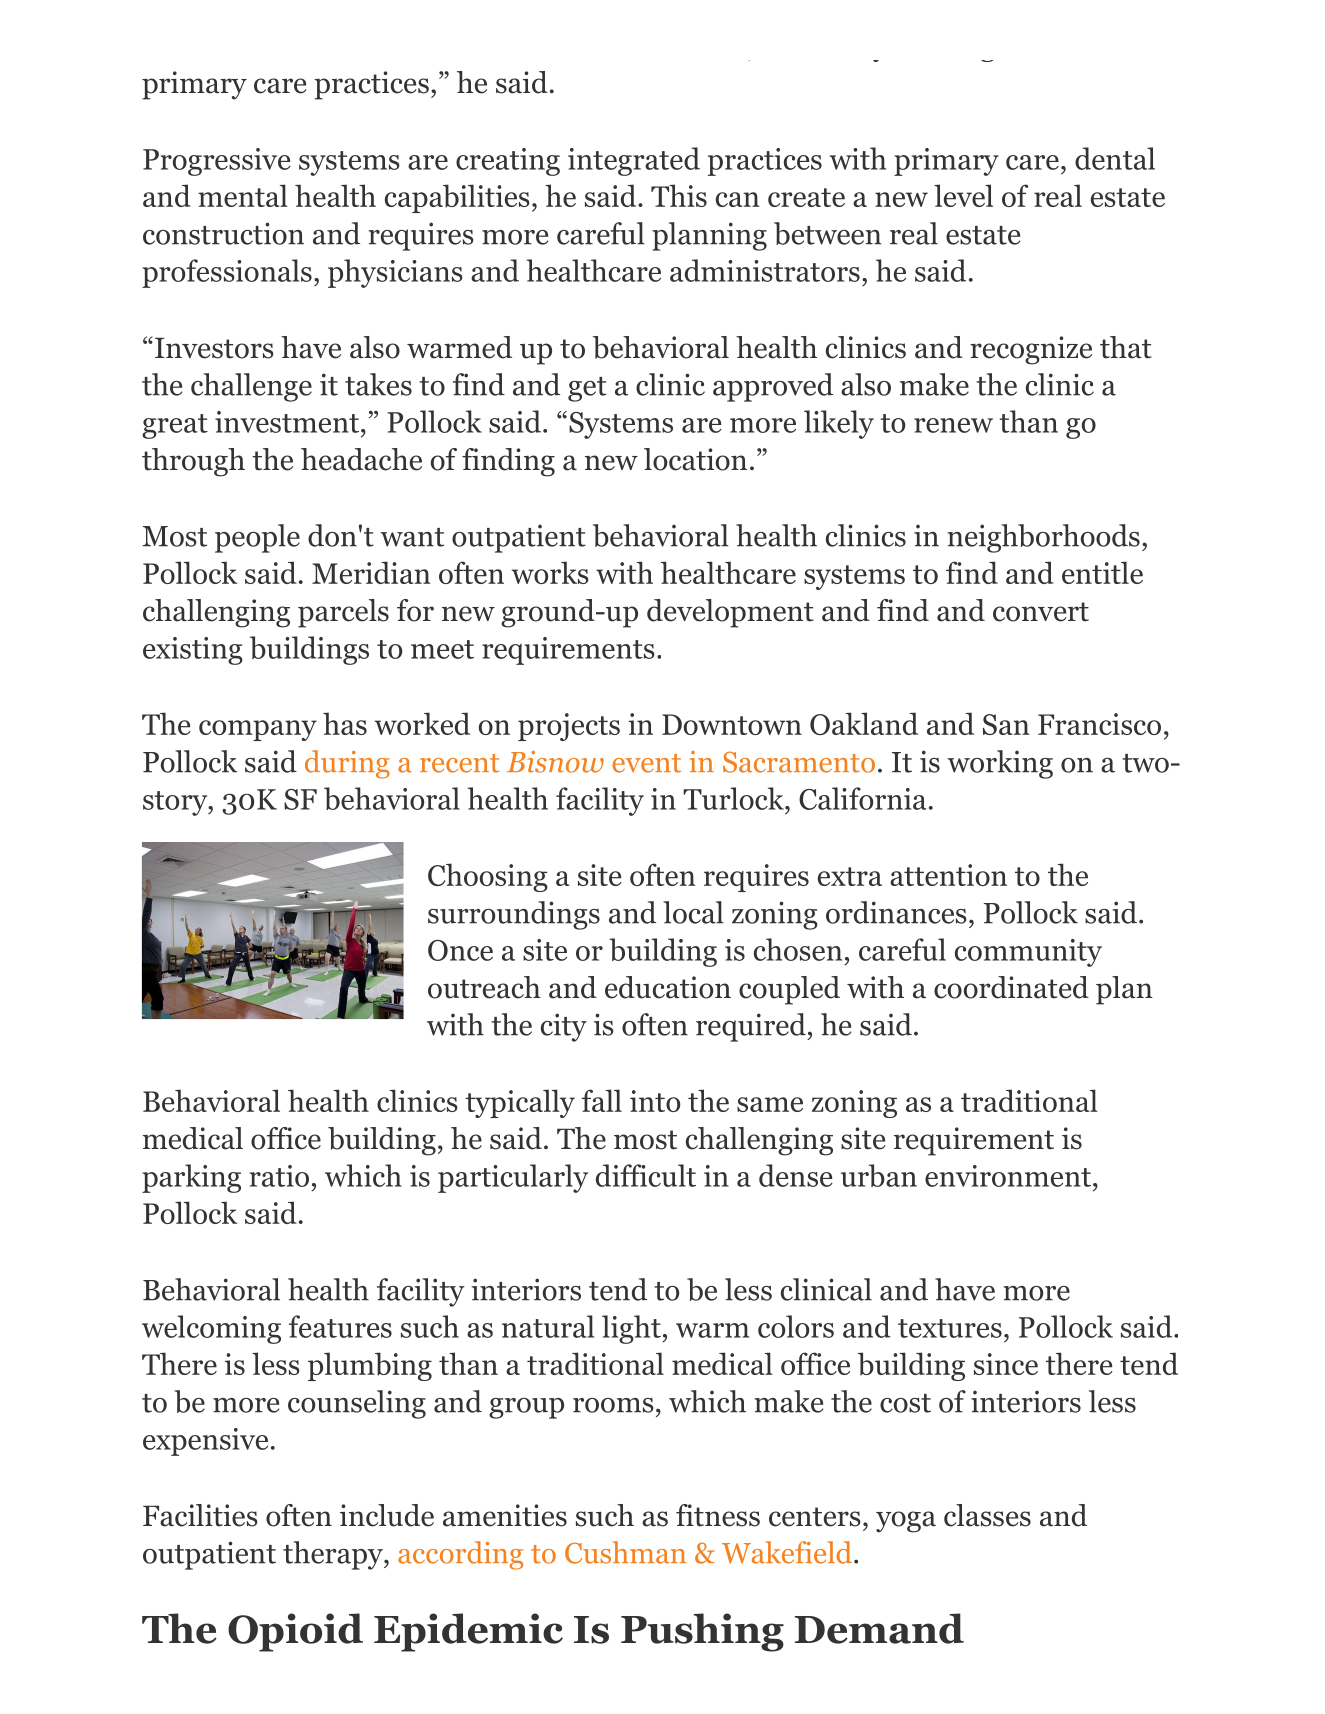 The image size is (1325, 1714). Describe the element at coordinates (963, 195) in the page. I see `level` at that location.
